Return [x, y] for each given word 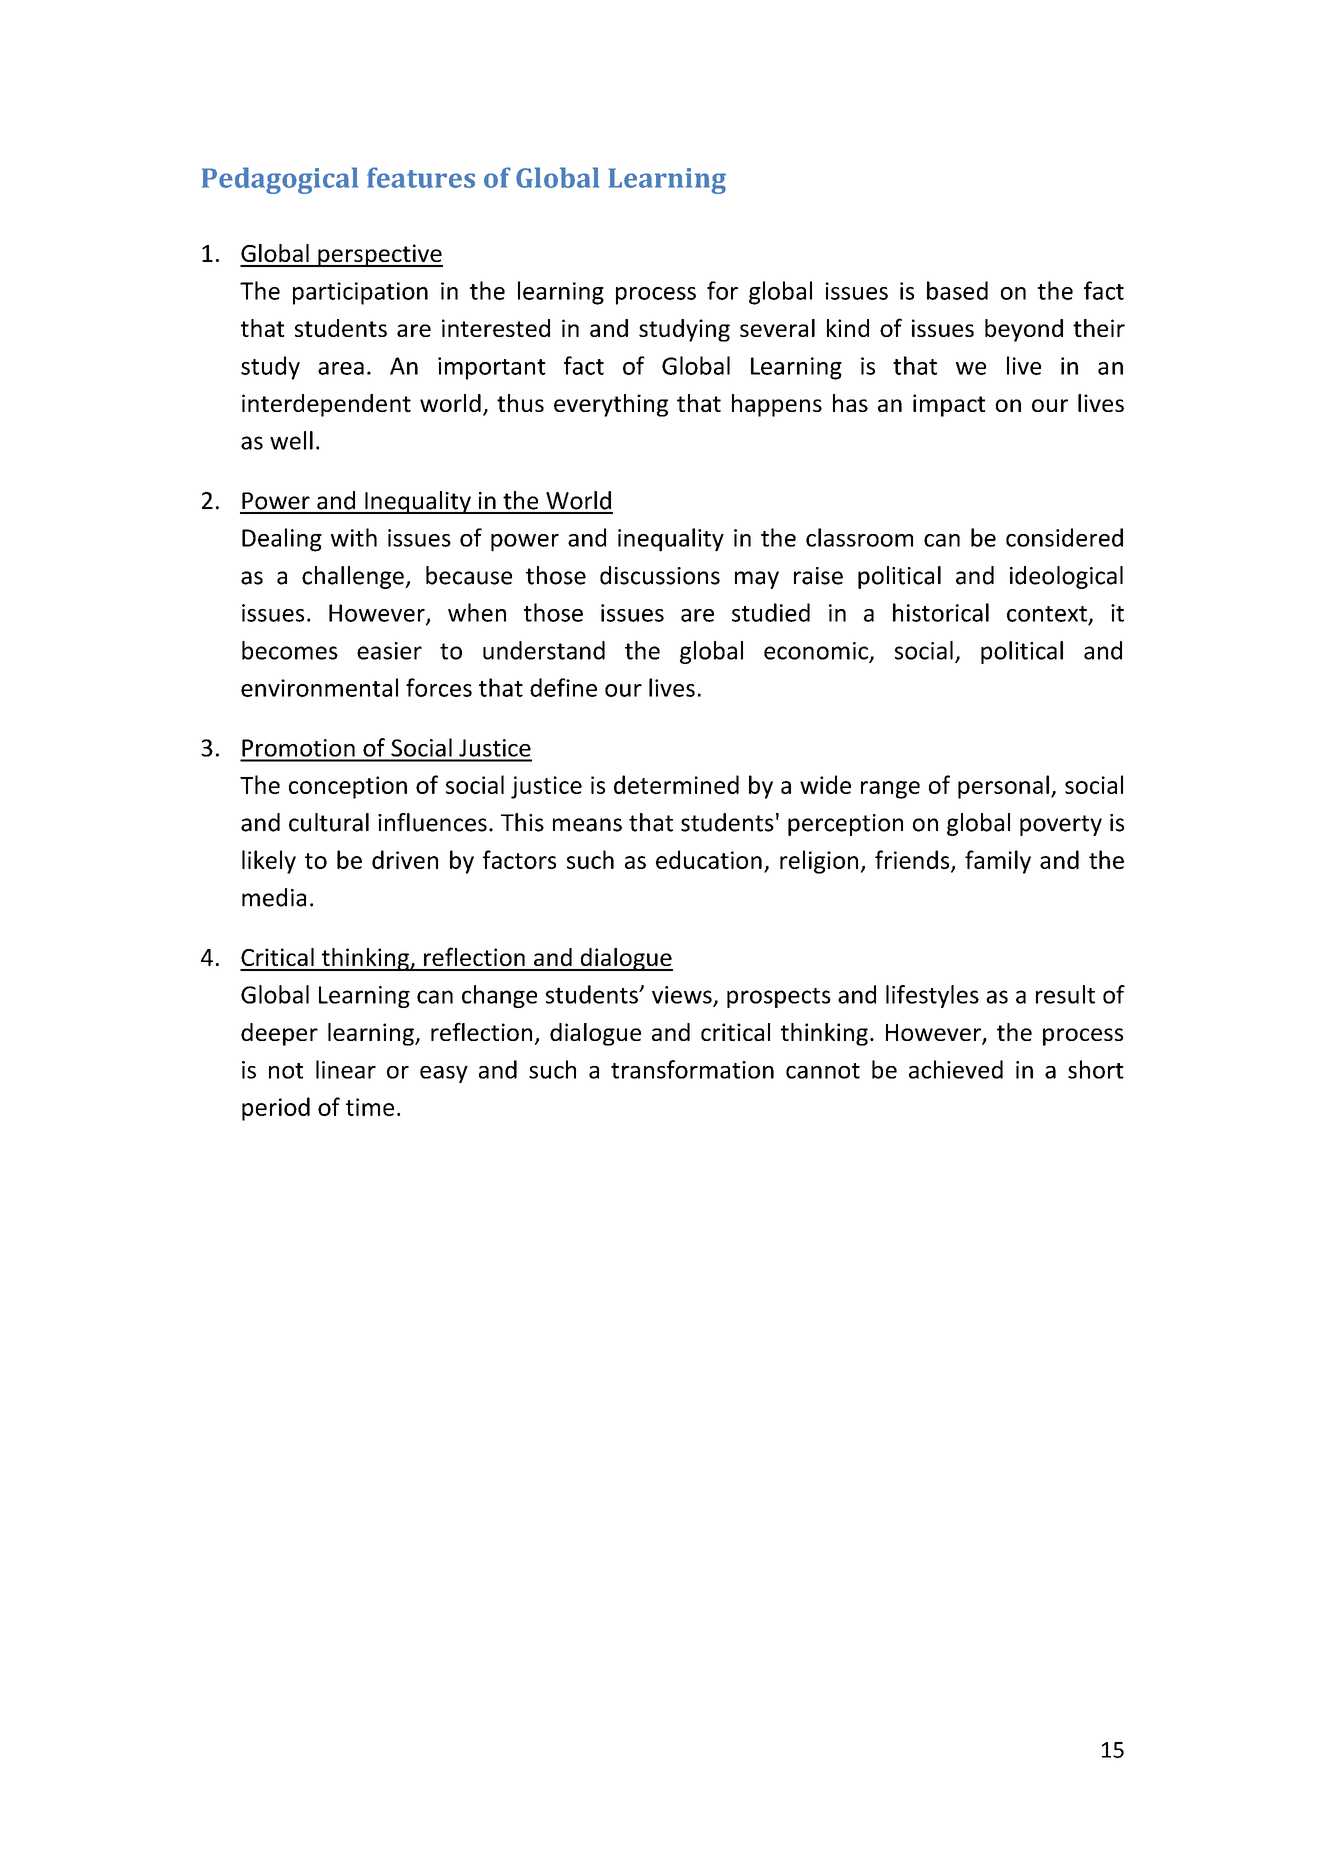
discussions [660, 575]
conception [348, 787]
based [957, 290]
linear [346, 1069]
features [421, 177]
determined [676, 784]
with [354, 537]
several [777, 328]
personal [1003, 787]
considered [1064, 537]
